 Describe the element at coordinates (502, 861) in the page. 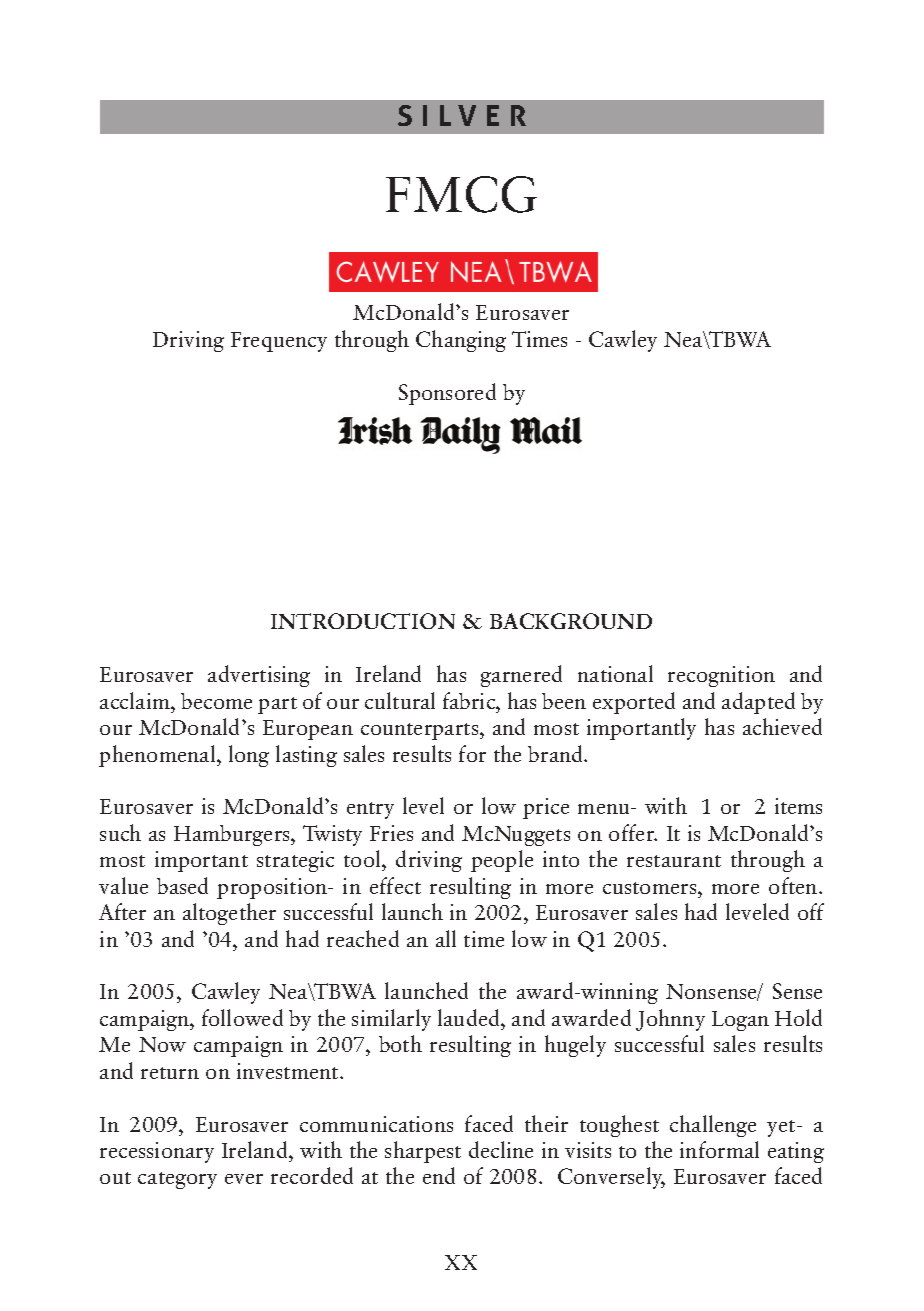

I see `people` at that location.
